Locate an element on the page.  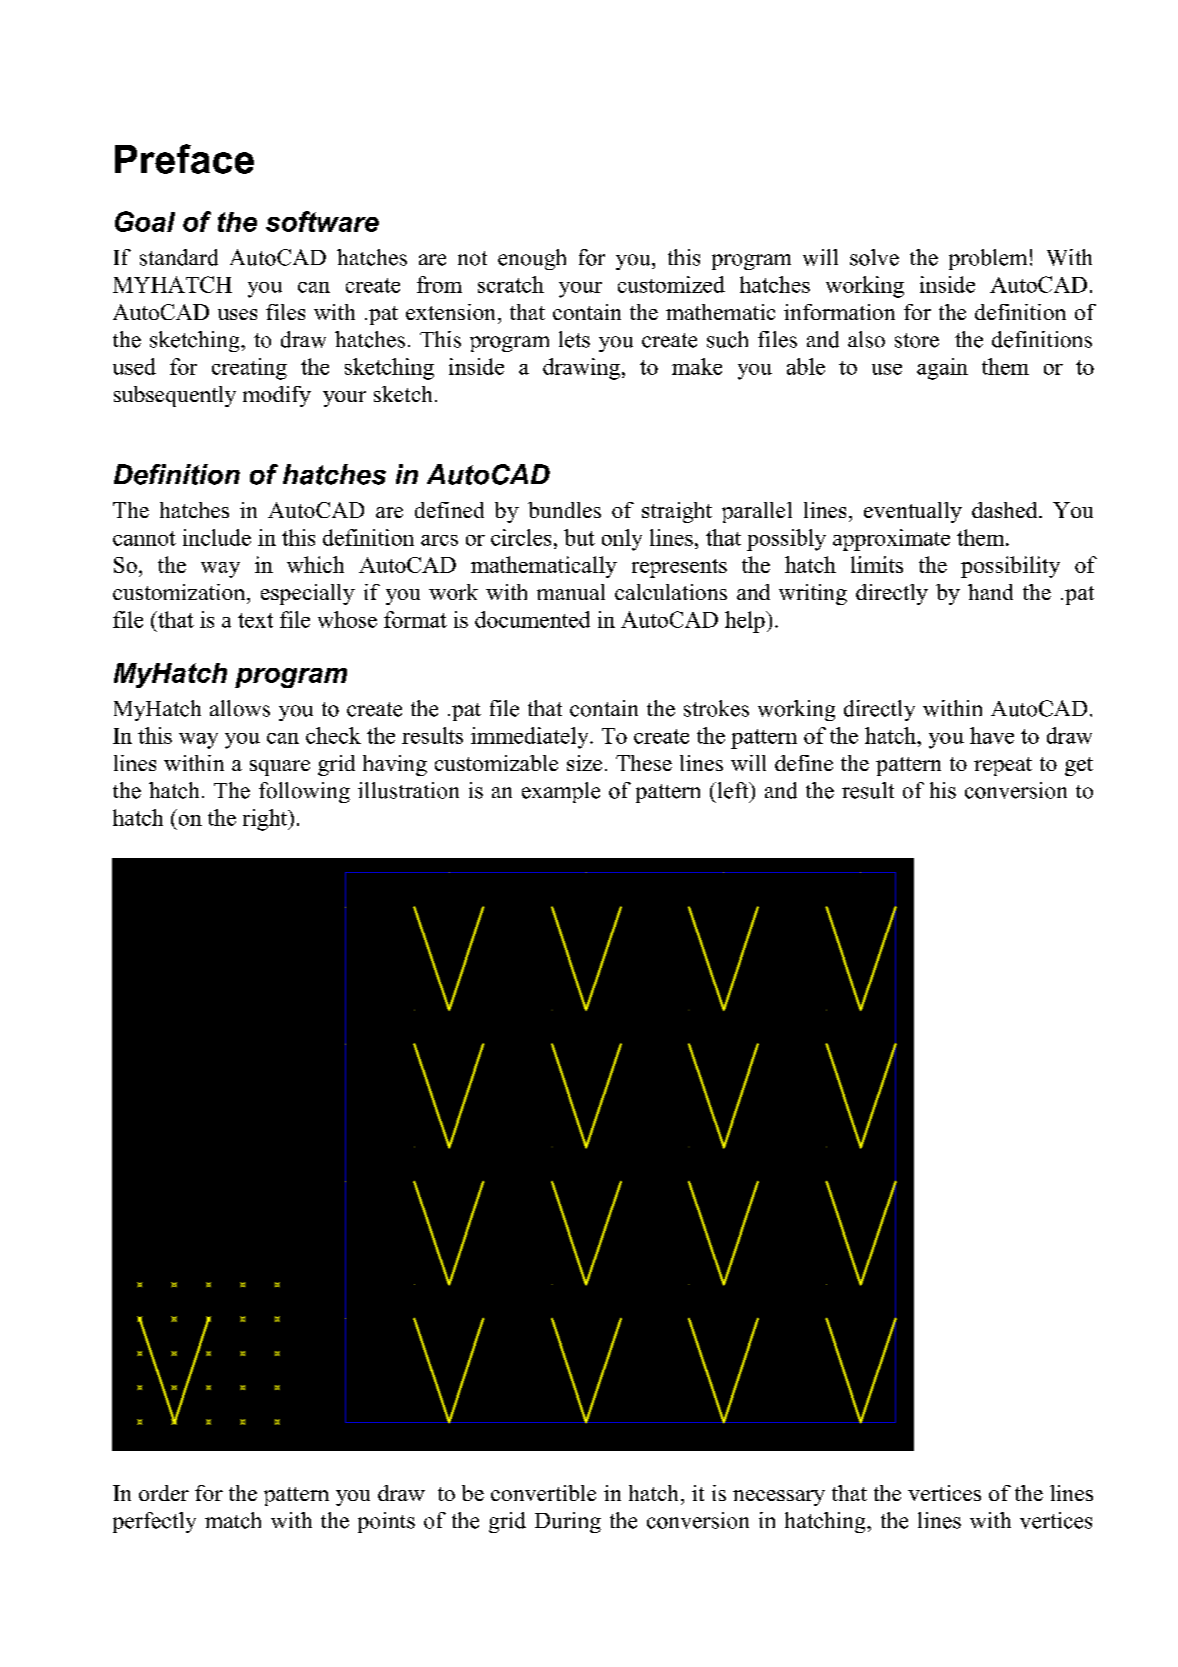
problem is located at coordinates (988, 259).
